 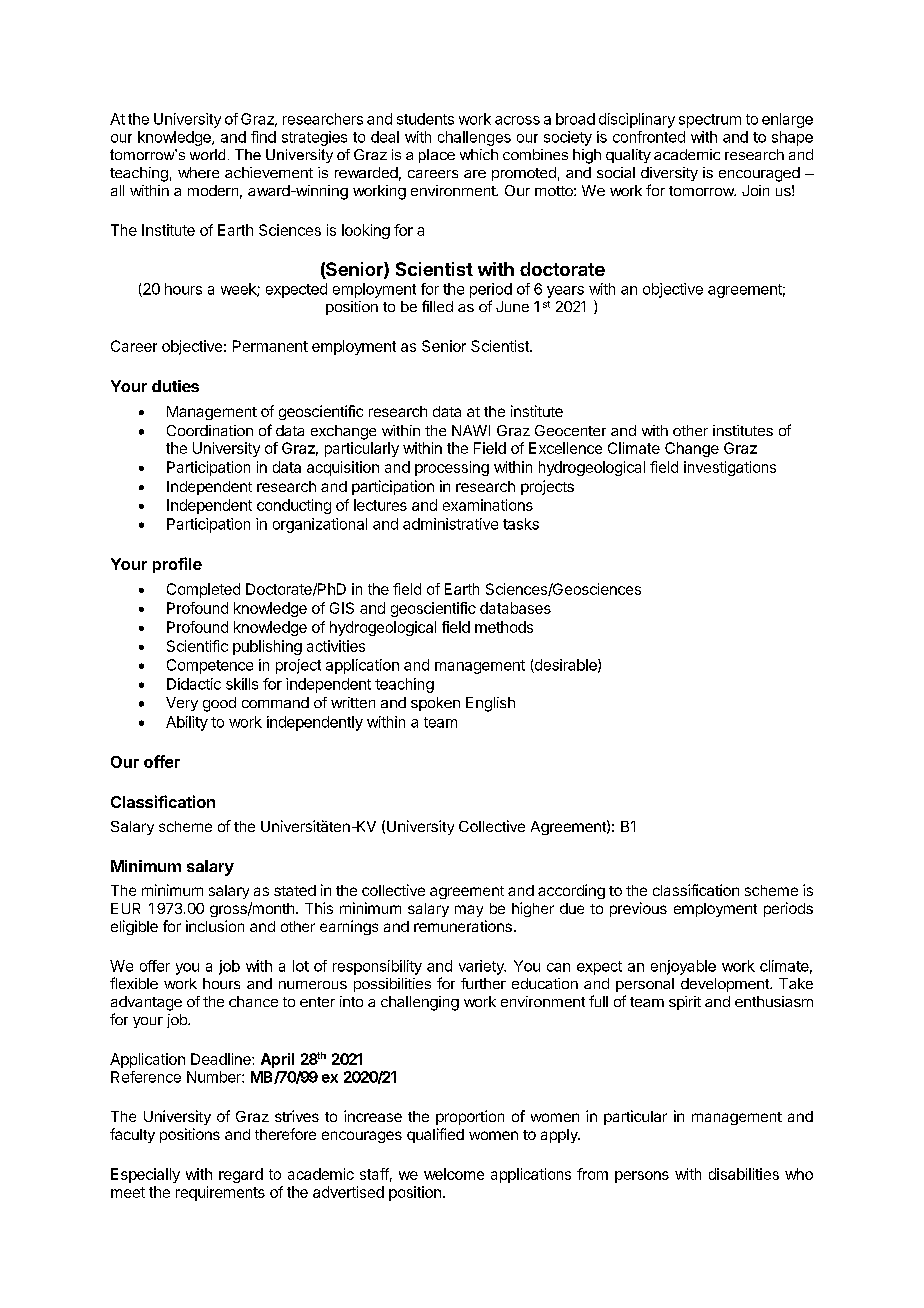 I want to click on which, so click(x=479, y=154).
